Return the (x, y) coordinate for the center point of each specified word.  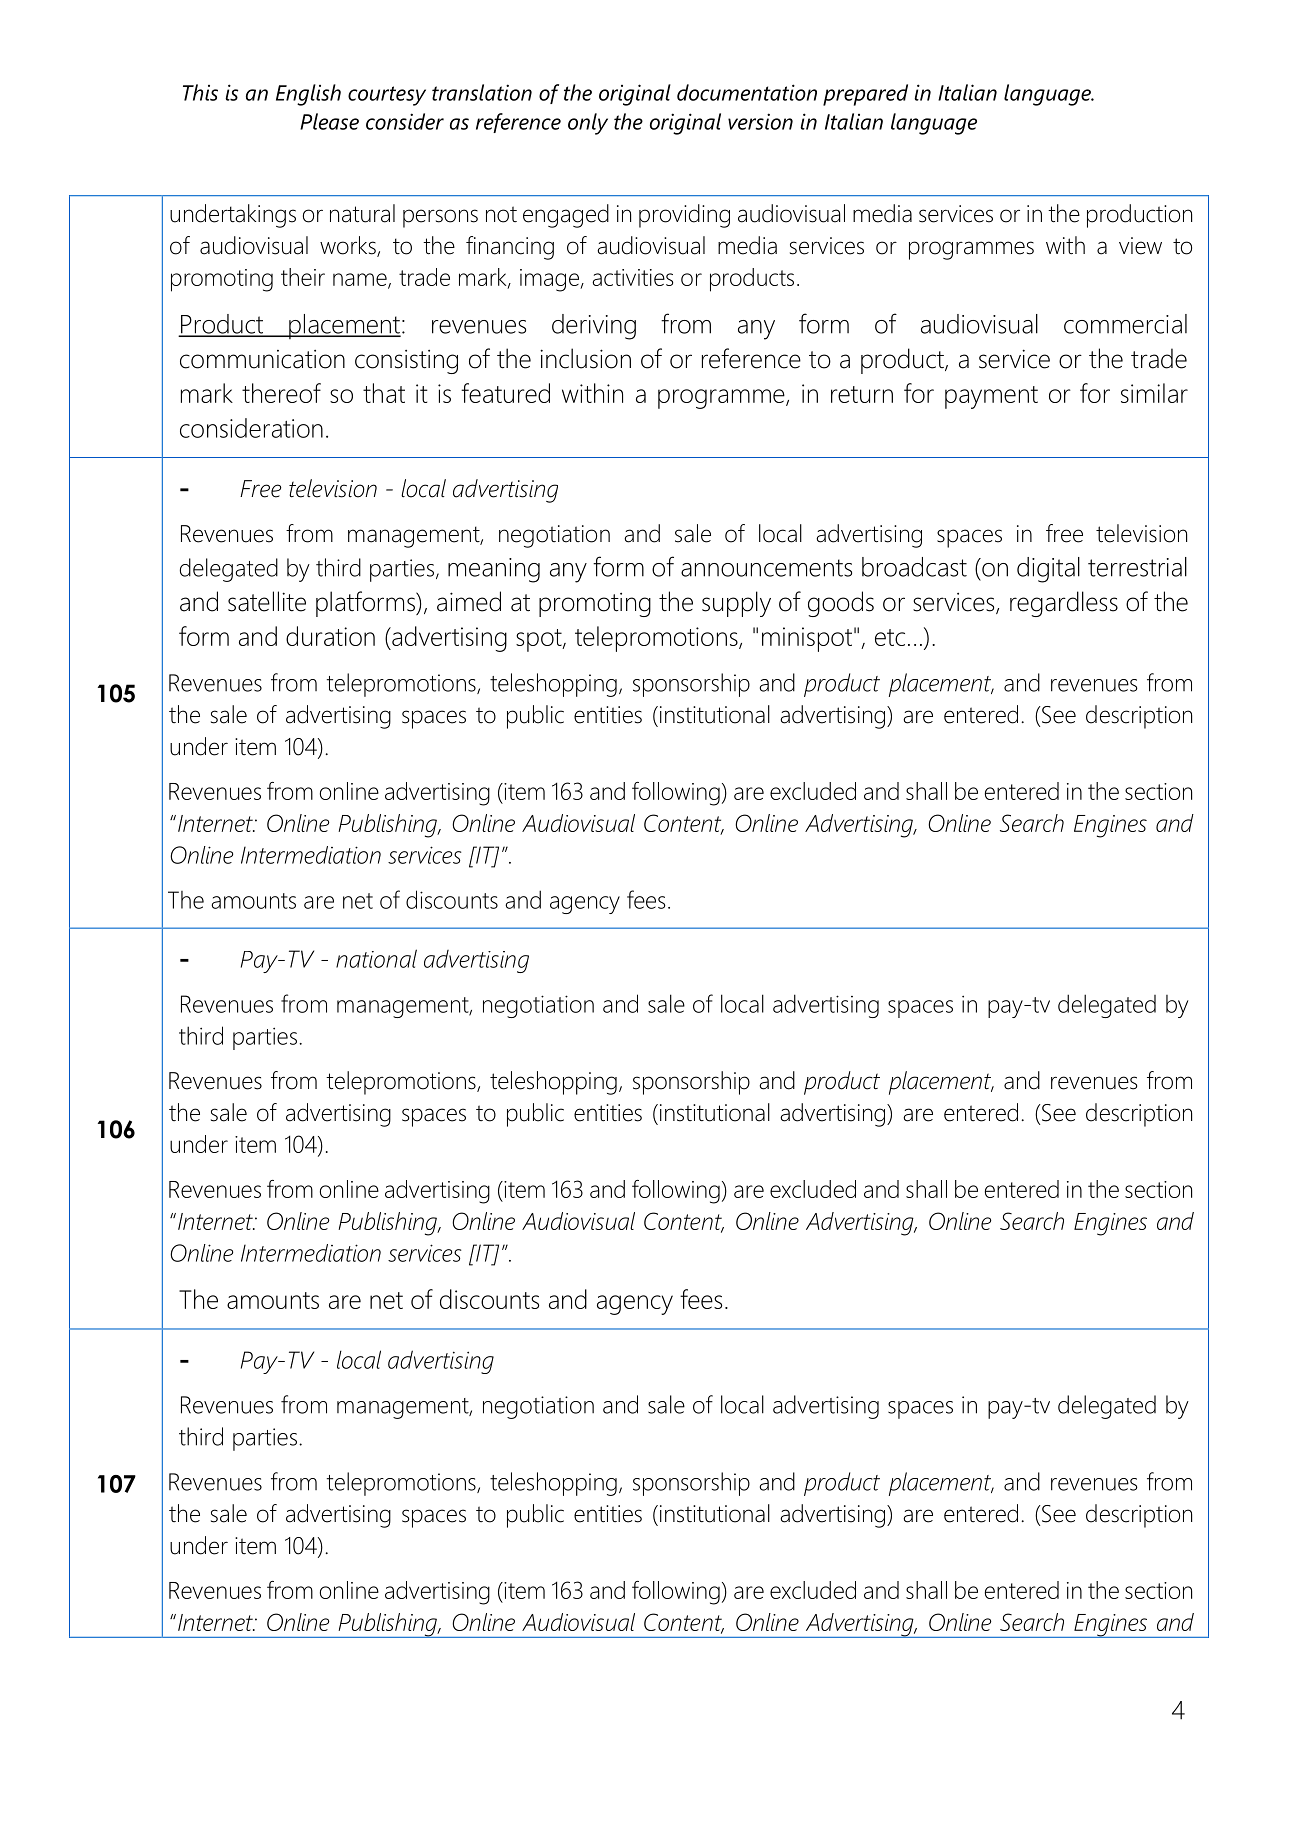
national (376, 958)
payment (991, 397)
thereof (281, 393)
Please (329, 121)
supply (736, 604)
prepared (865, 95)
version (760, 121)
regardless (1064, 604)
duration (330, 636)
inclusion (585, 358)
